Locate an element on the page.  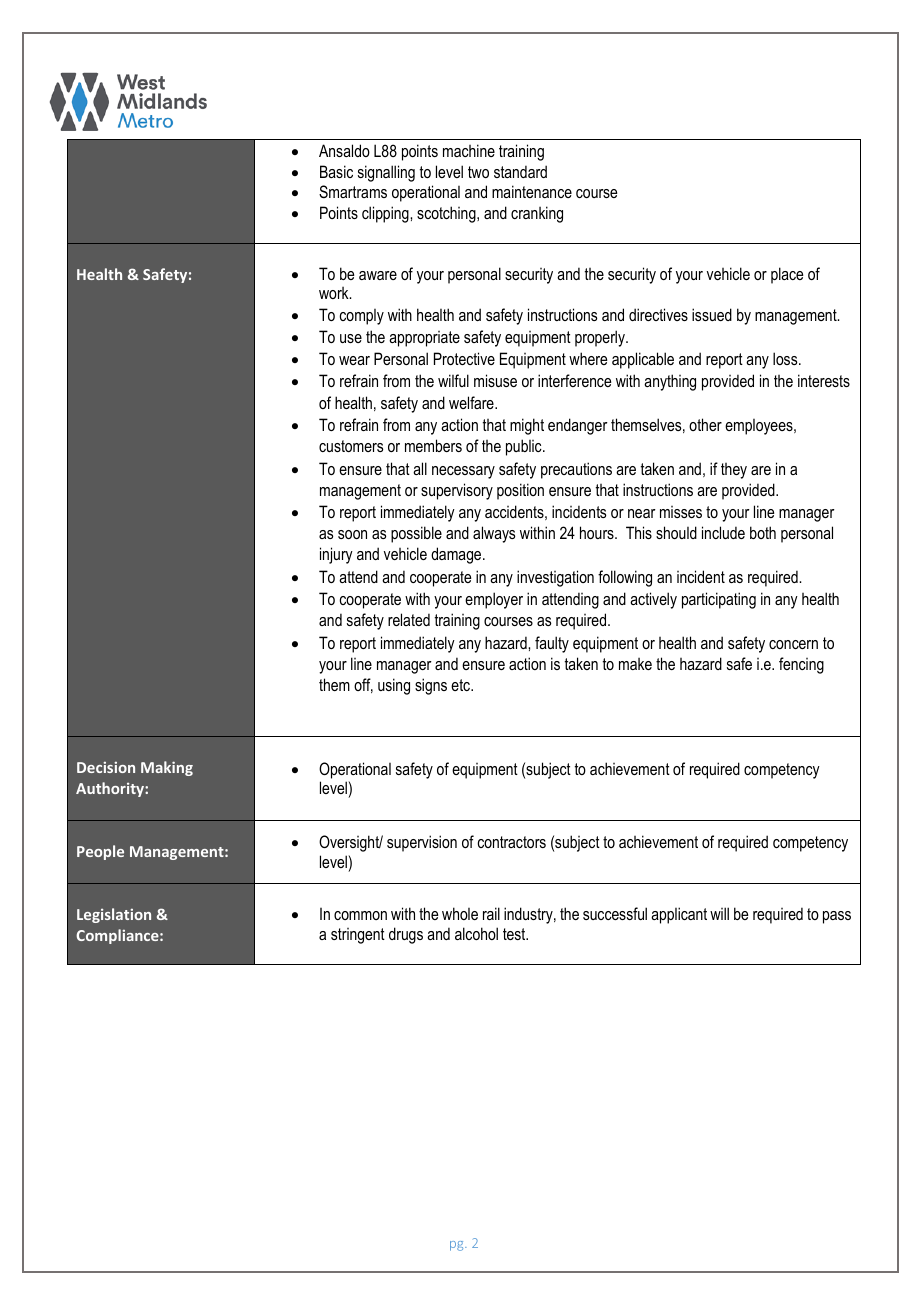
Making is located at coordinates (167, 768).
